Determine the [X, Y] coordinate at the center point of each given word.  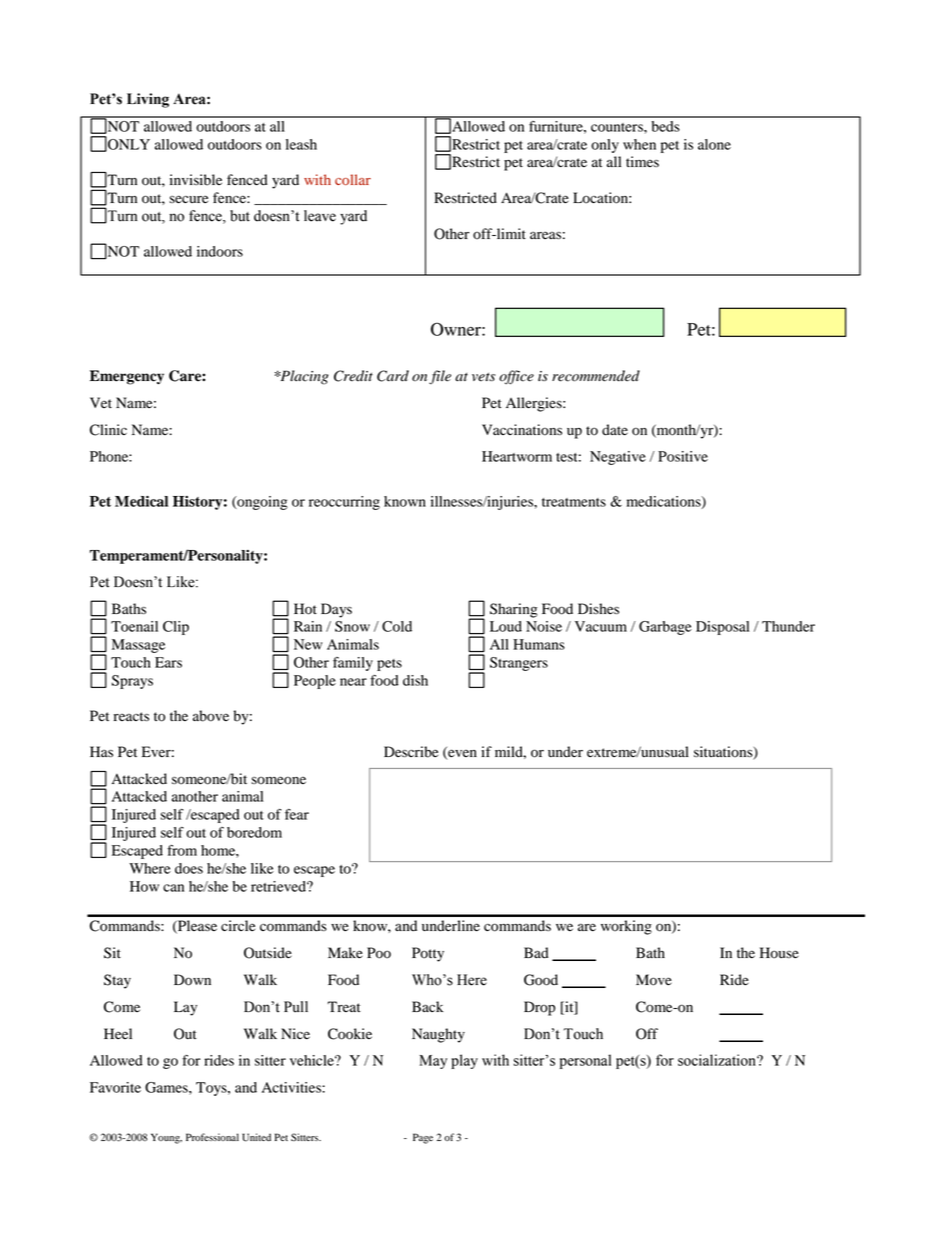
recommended [596, 376]
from [182, 850]
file [440, 377]
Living [148, 100]
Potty [428, 954]
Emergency [127, 377]
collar [353, 179]
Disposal [722, 628]
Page [423, 1138]
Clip [176, 628]
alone [714, 144]
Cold [397, 626]
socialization [718, 1060]
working [626, 927]
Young [166, 1138]
